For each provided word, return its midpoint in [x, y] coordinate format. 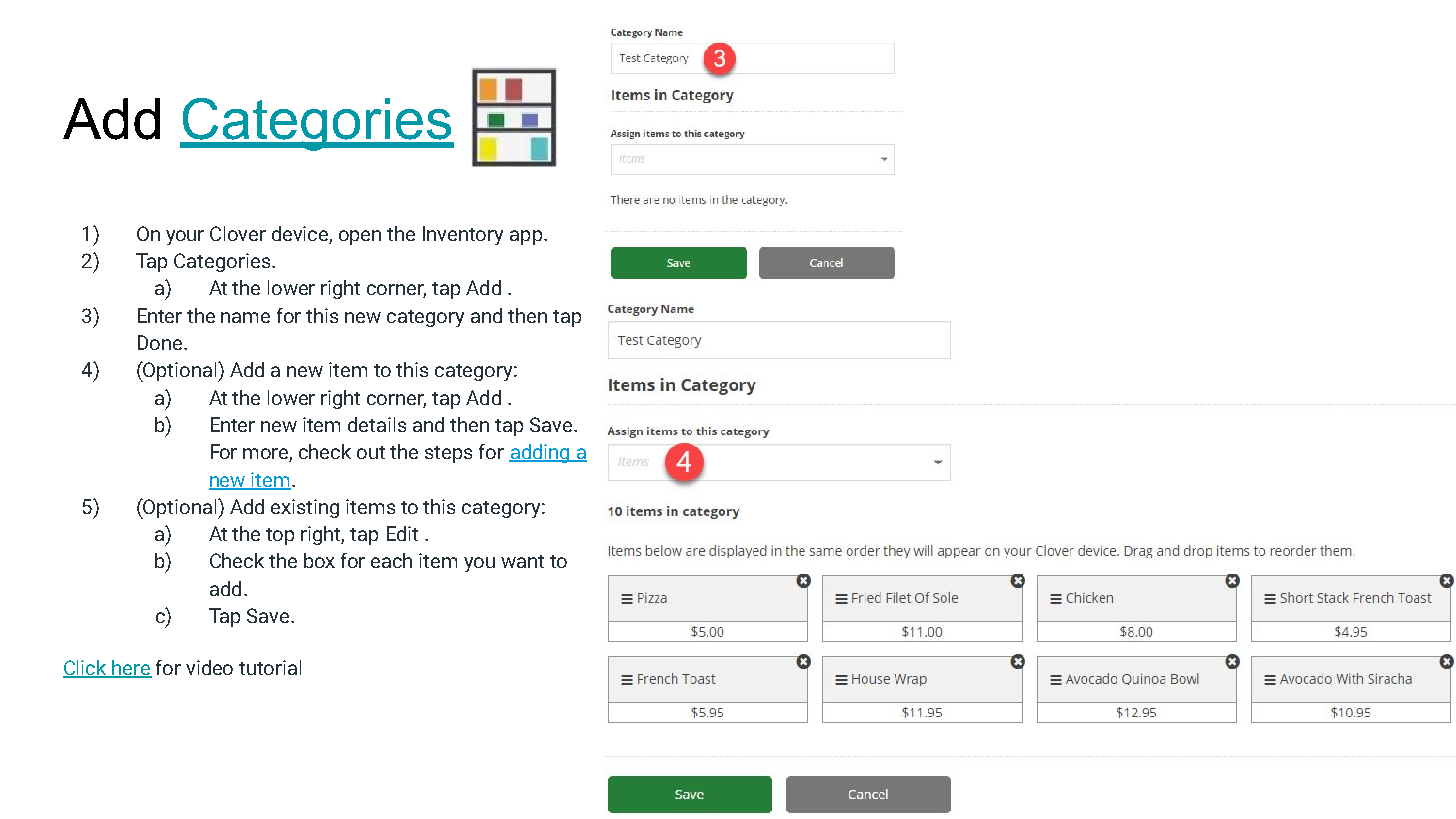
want [522, 561]
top [280, 536]
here [131, 668]
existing [305, 508]
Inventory [463, 235]
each [391, 560]
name [245, 317]
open [360, 237]
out [371, 452]
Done [160, 342]
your [185, 237]
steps [448, 454]
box [319, 560]
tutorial [270, 667]
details [377, 424]
